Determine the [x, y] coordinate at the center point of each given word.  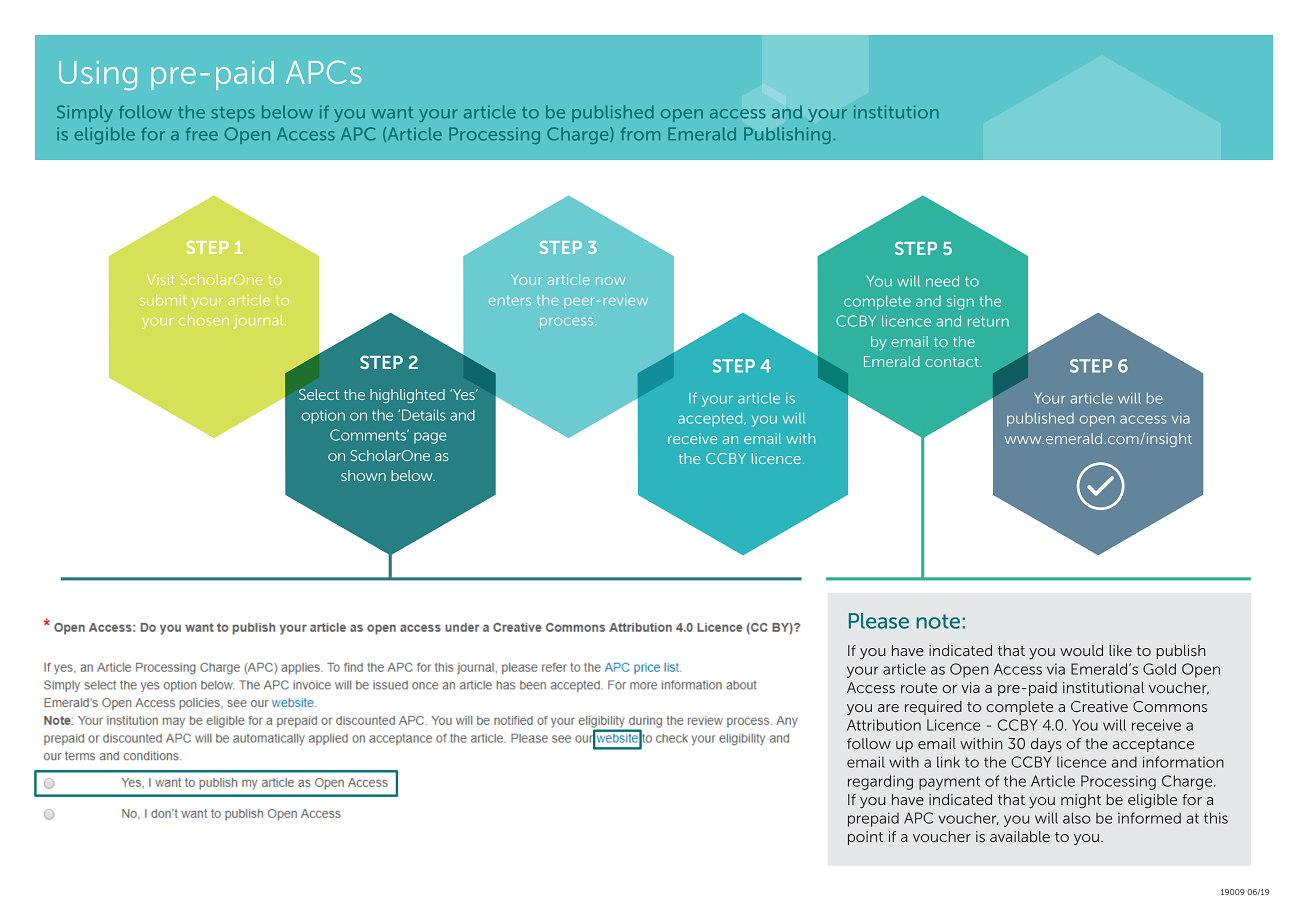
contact [953, 362]
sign [960, 303]
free [202, 134]
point [865, 838]
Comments [369, 435]
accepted [711, 419]
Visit [161, 279]
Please [879, 621]
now [610, 281]
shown [363, 475]
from [640, 134]
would [1081, 650]
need [942, 281]
